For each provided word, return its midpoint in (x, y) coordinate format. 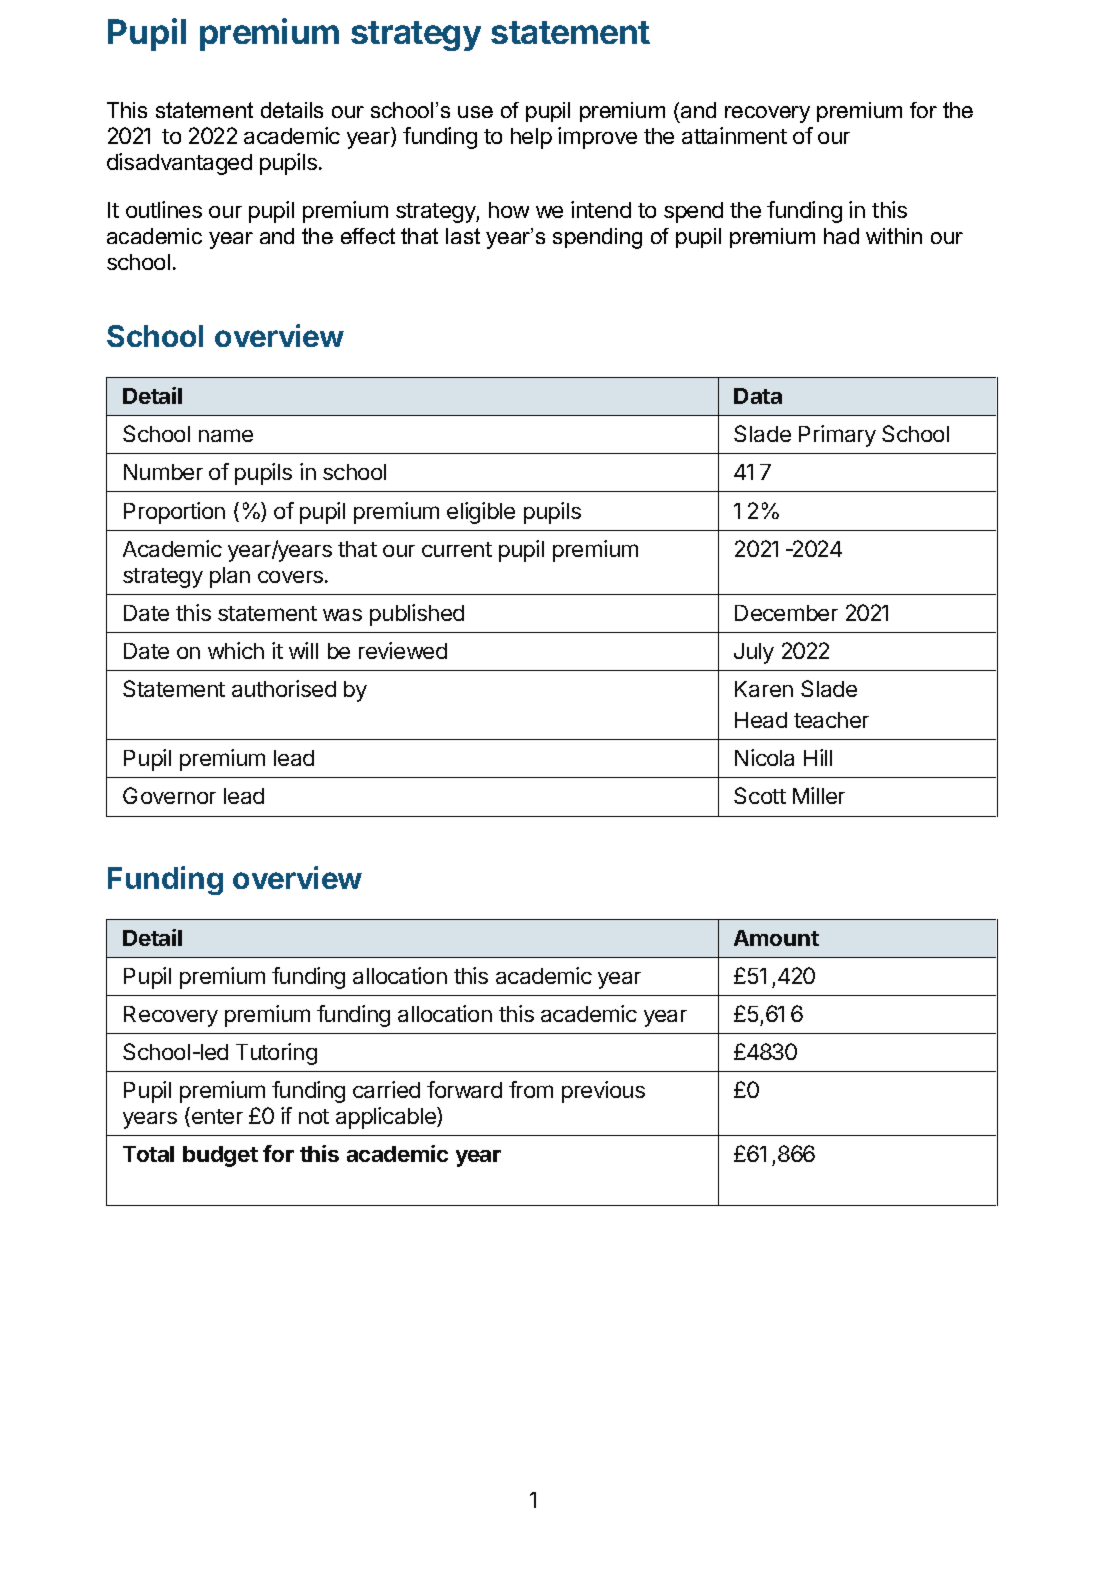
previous (603, 1092)
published (417, 615)
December (786, 613)
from (531, 1089)
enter (217, 1116)
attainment (734, 135)
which (236, 650)
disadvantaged (179, 164)
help (531, 138)
